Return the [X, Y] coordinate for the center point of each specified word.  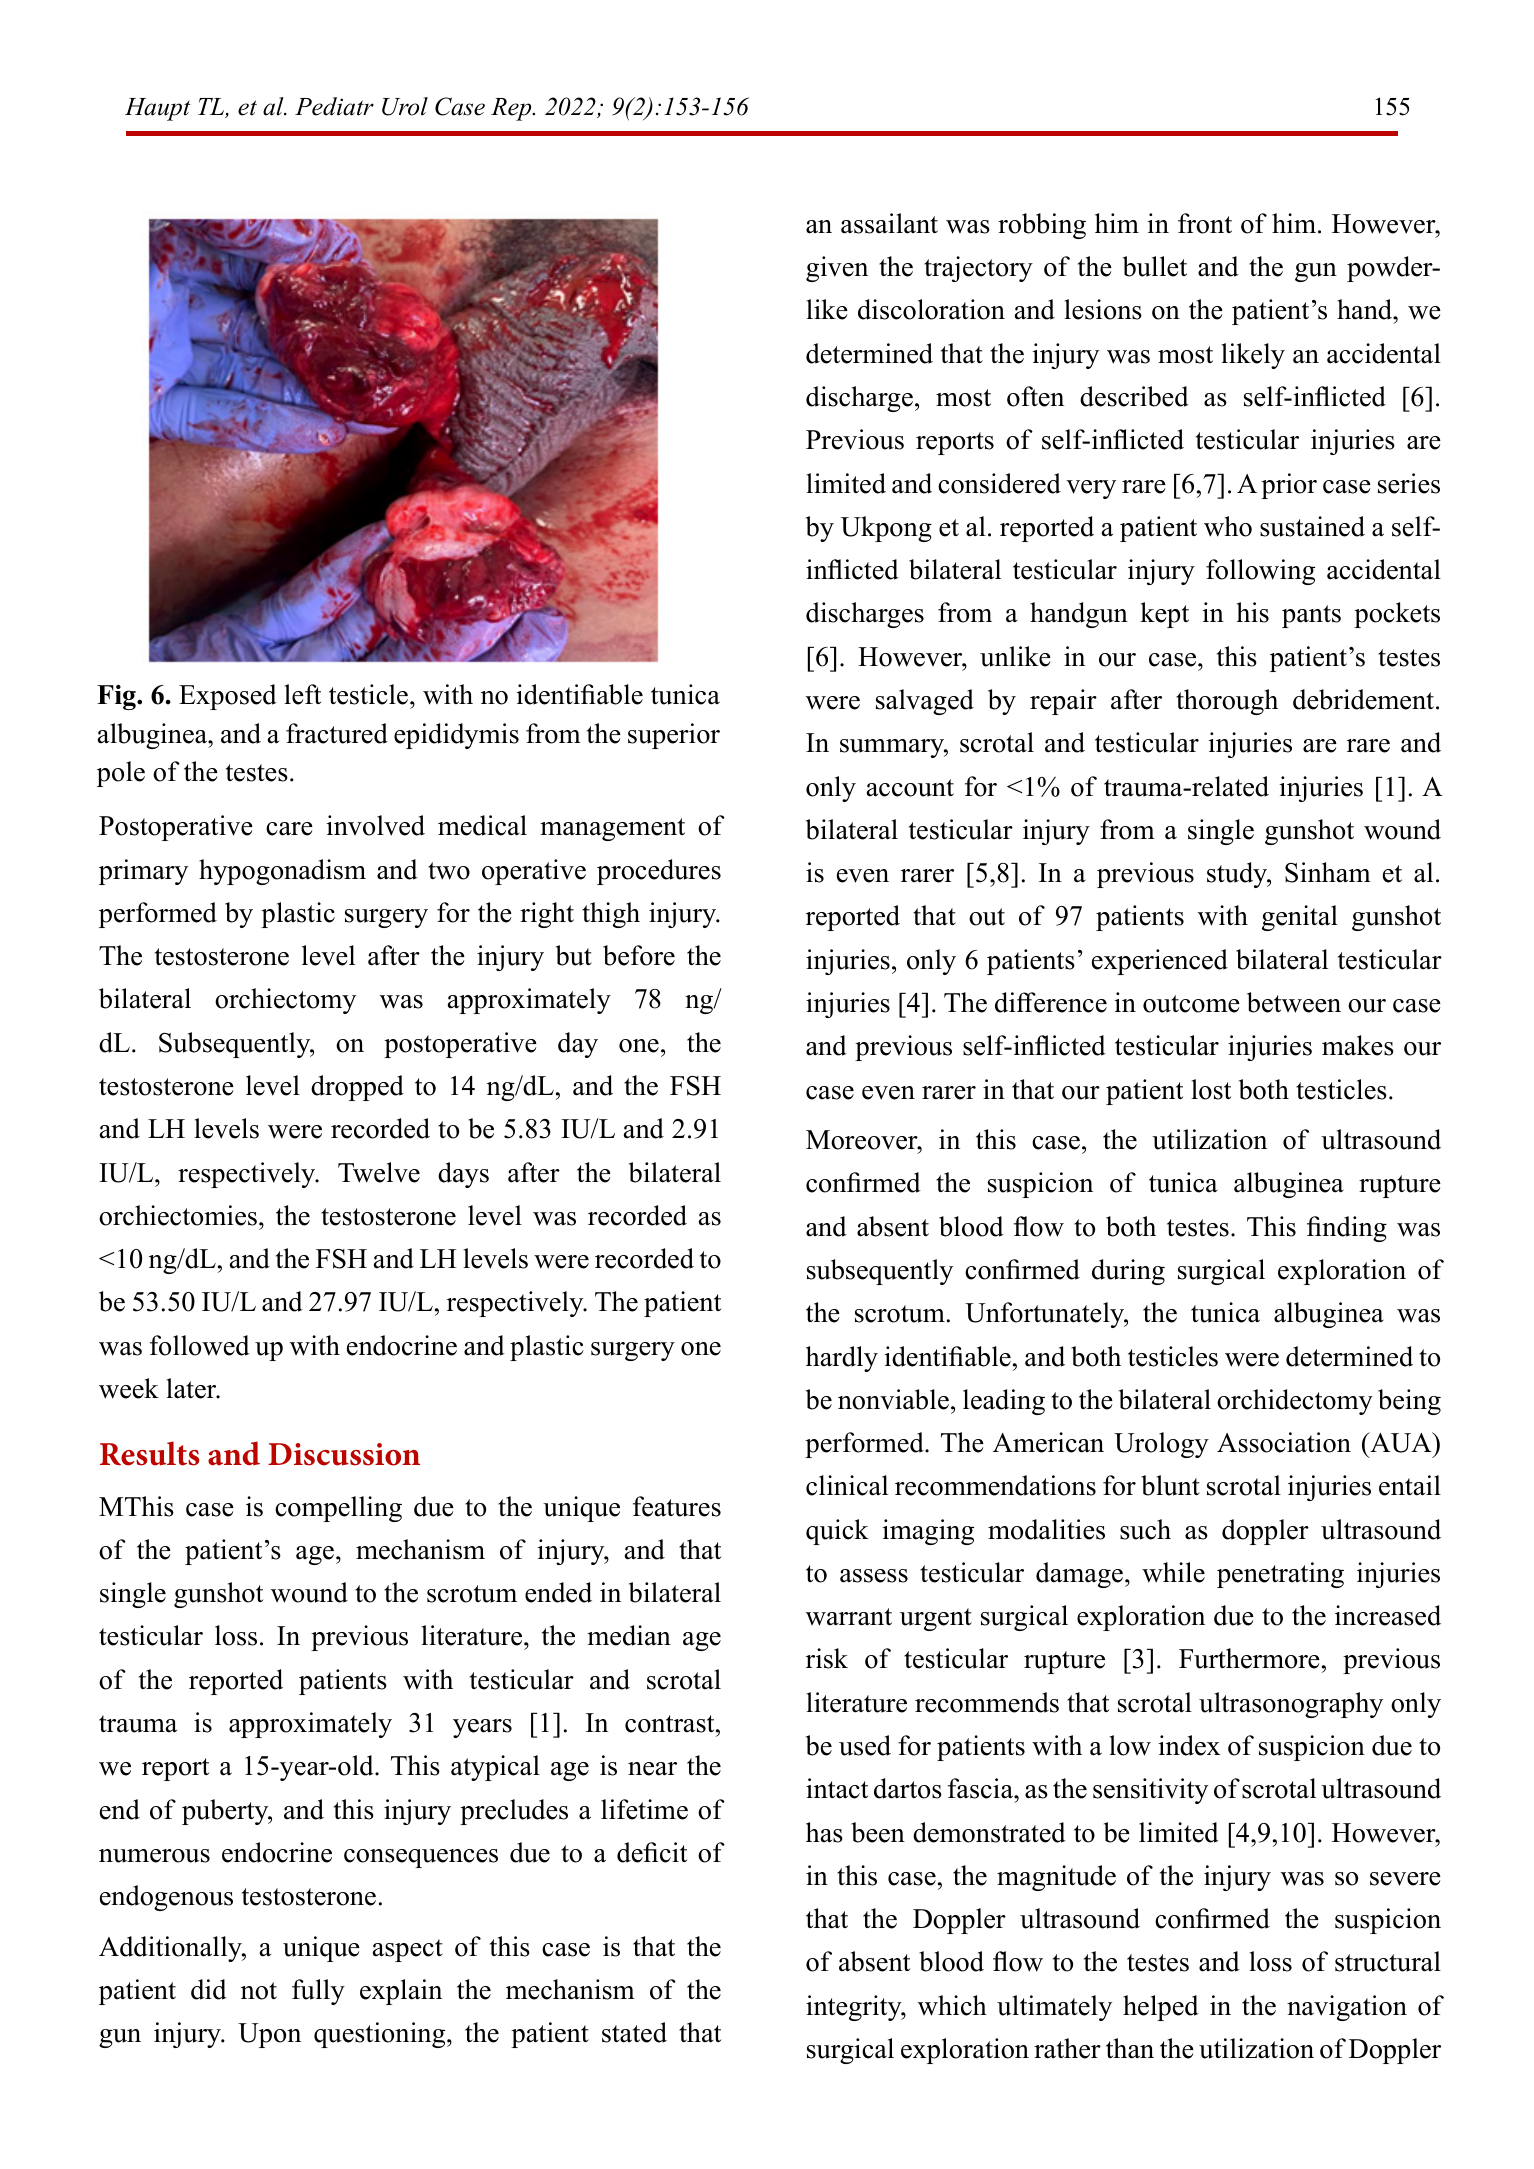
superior [674, 736]
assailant [889, 223]
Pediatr [334, 106]
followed [200, 1345]
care [289, 829]
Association [1284, 1442]
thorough [1227, 702]
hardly [842, 1359]
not [259, 1991]
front [1205, 223]
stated [634, 2032]
